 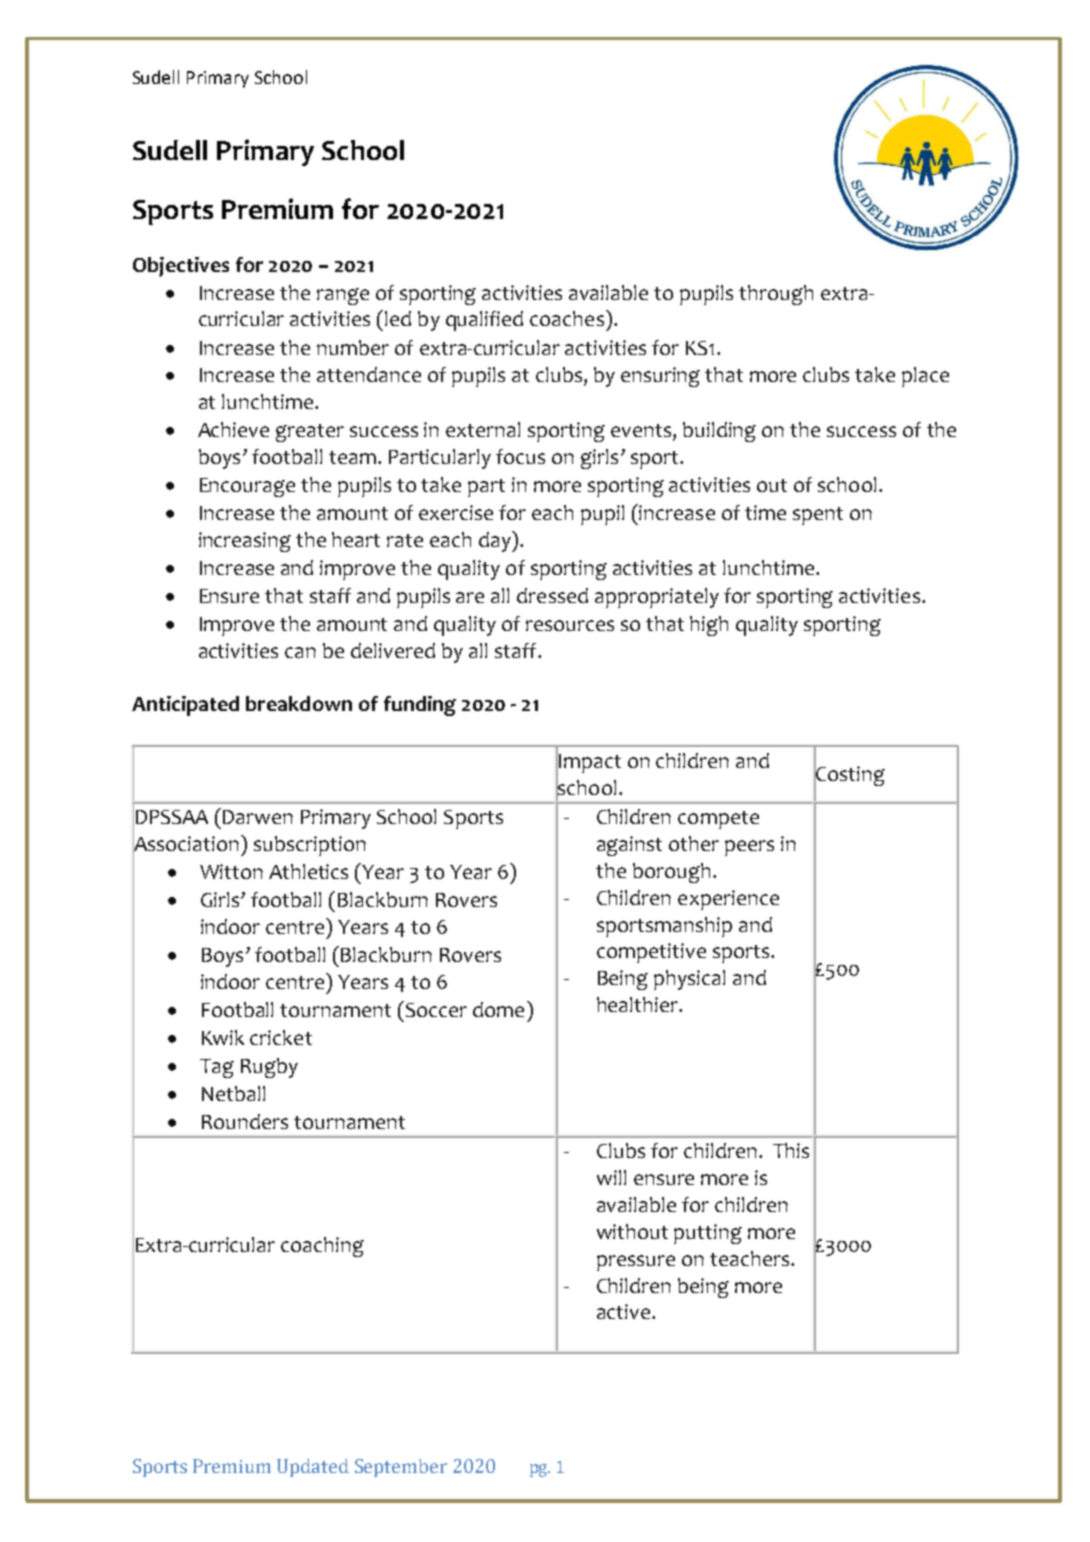 What do you see at coordinates (709, 626) in the screenshot?
I see `high` at bounding box center [709, 626].
